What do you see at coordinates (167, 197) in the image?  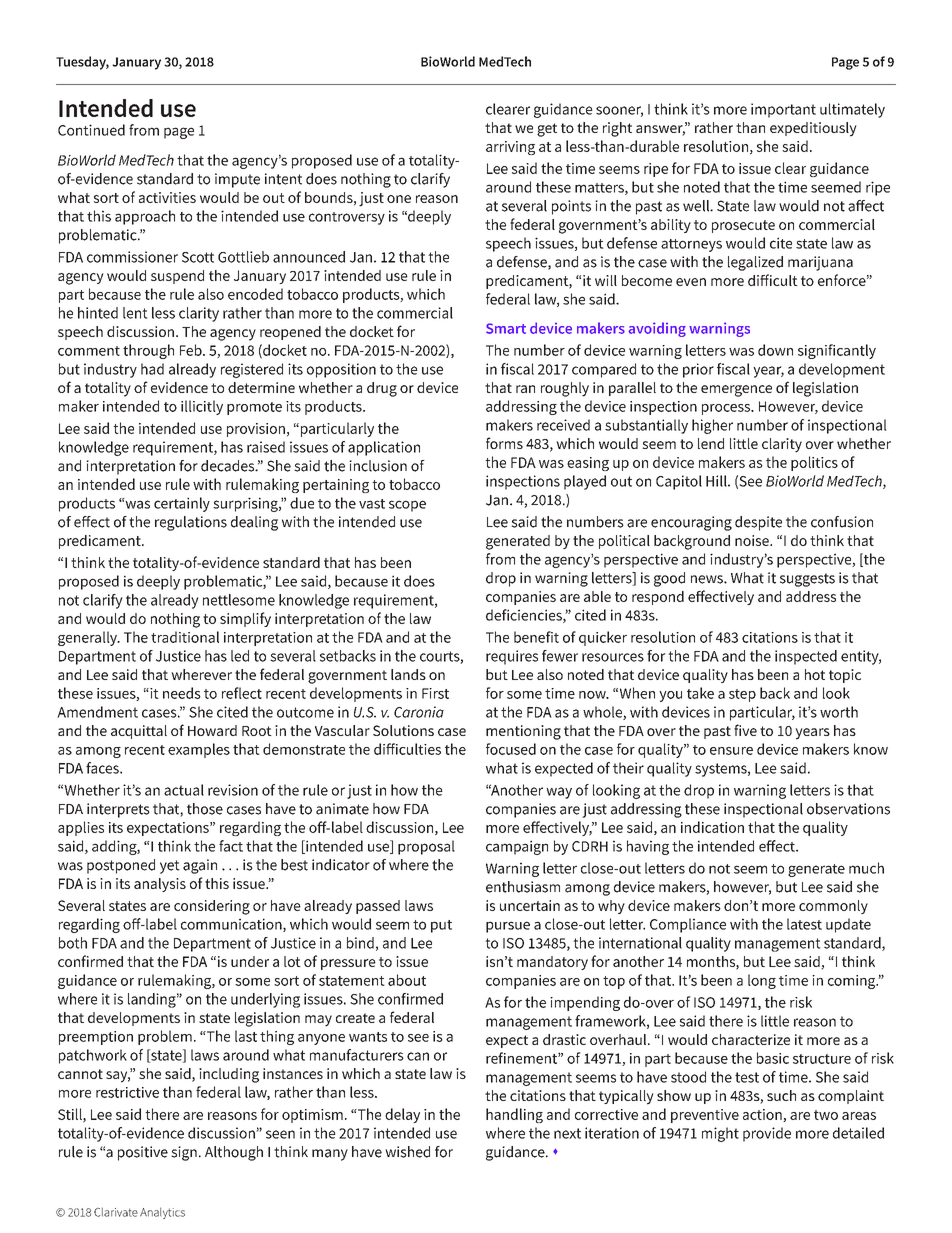 I see `activities` at bounding box center [167, 197].
